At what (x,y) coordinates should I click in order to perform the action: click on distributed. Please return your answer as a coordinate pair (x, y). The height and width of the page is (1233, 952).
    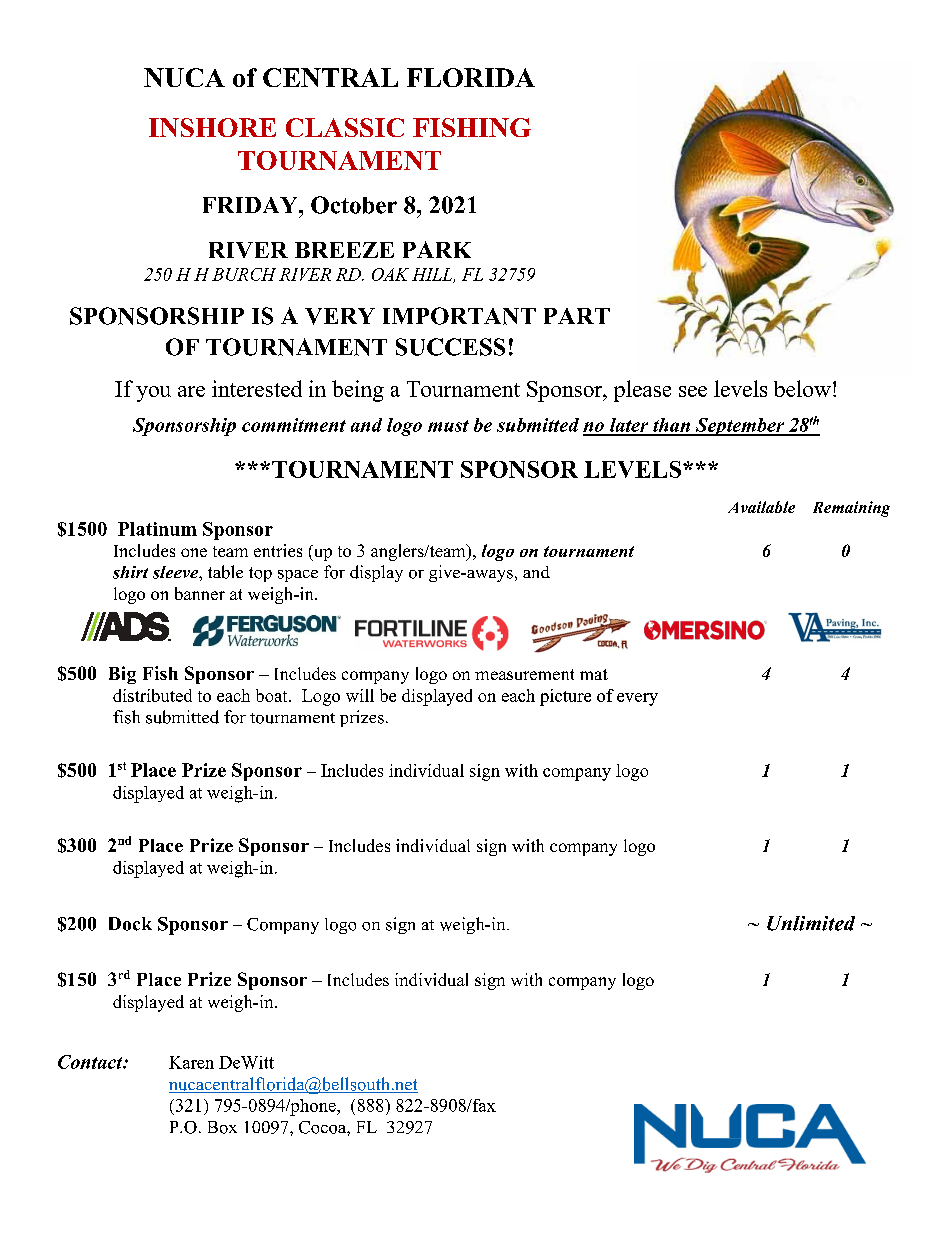
    Looking at the image, I should click on (152, 695).
